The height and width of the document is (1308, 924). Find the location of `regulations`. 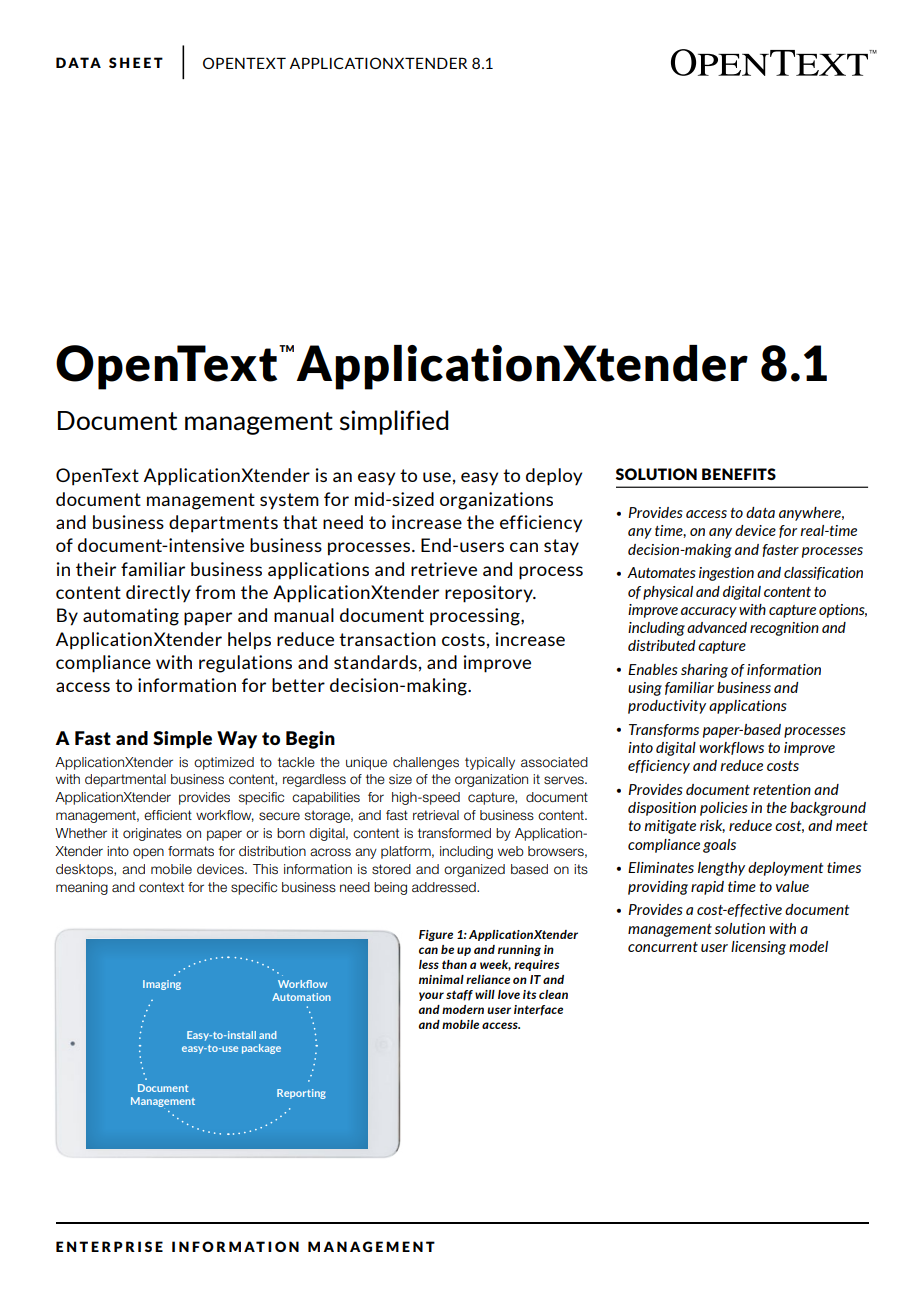

regulations is located at coordinates (245, 664).
